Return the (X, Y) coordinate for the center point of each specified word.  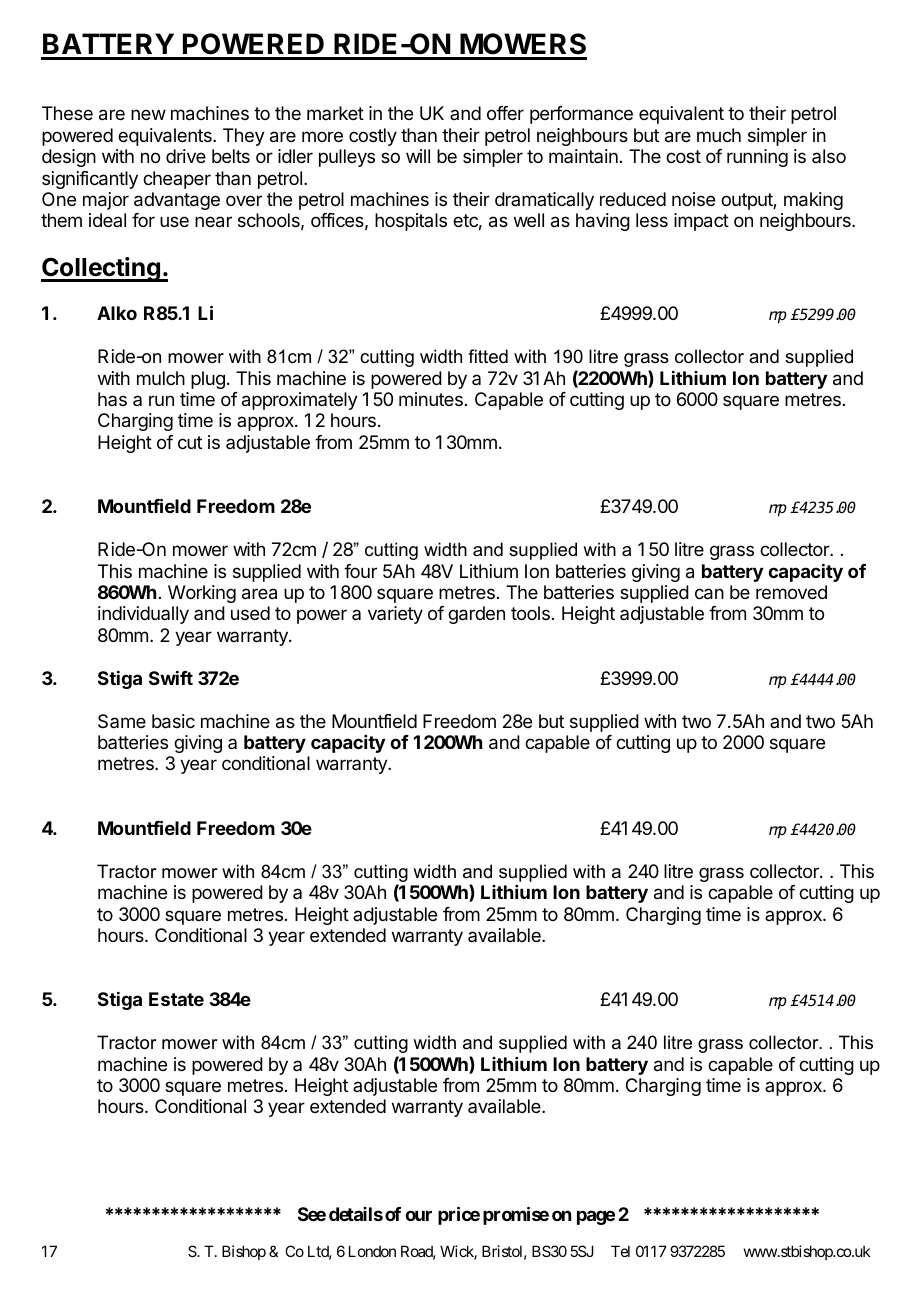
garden (476, 615)
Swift (171, 678)
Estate (176, 999)
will (418, 156)
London (372, 1251)
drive (186, 156)
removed (791, 592)
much (719, 135)
